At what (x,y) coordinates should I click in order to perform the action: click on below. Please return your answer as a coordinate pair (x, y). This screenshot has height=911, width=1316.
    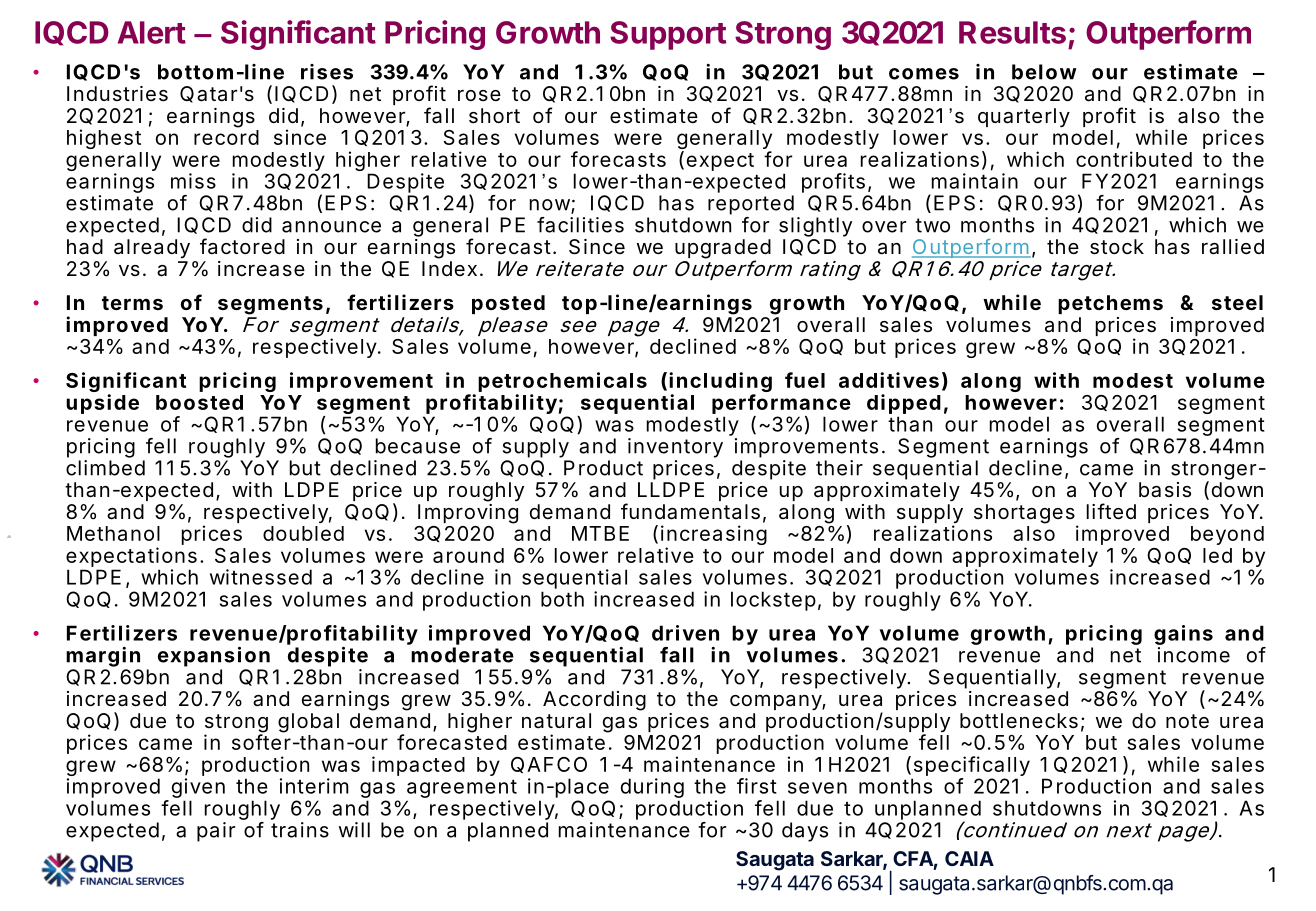
    Looking at the image, I should click on (1044, 72).
